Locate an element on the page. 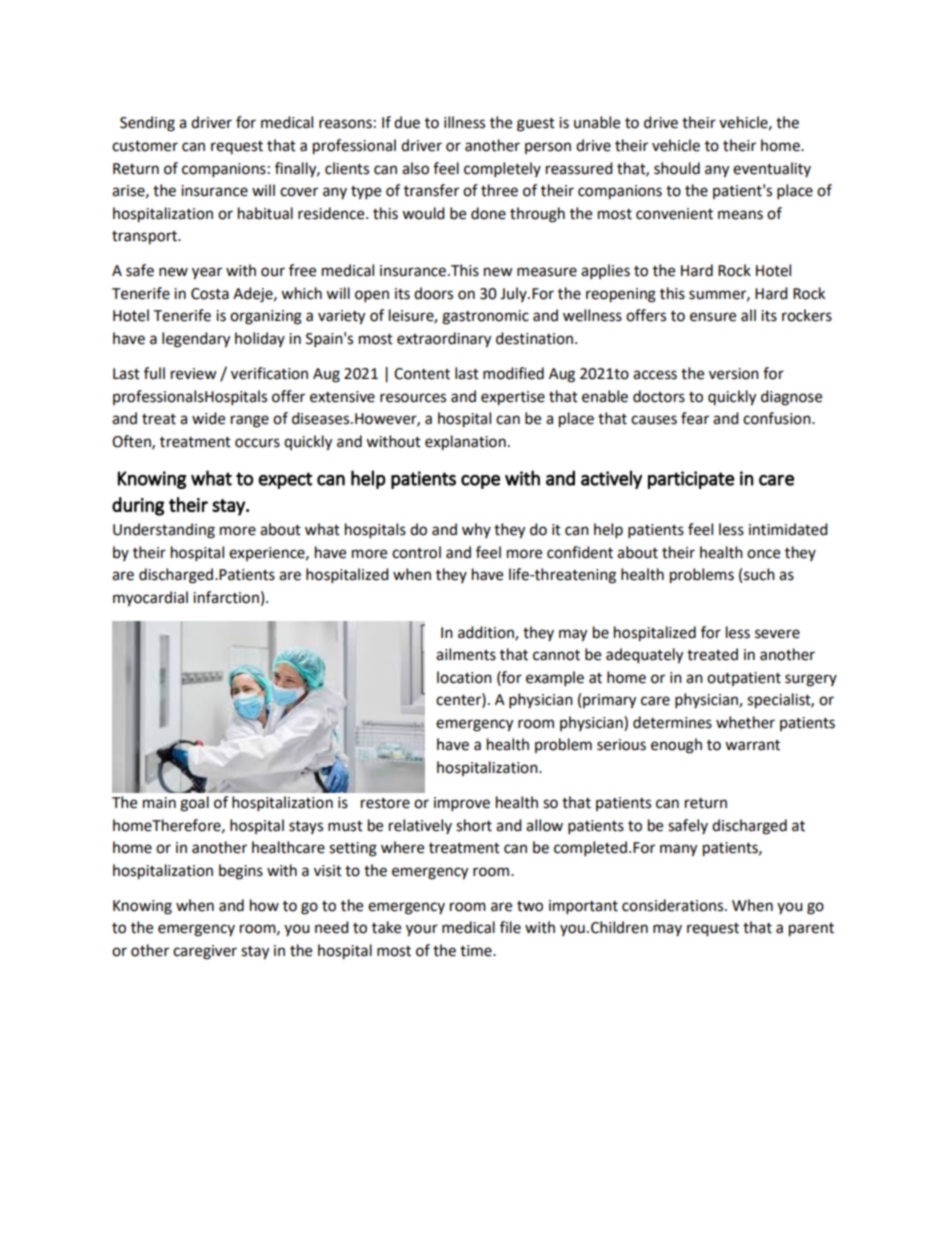 The width and height of the image is (952, 1233). considerations is located at coordinates (674, 905).
